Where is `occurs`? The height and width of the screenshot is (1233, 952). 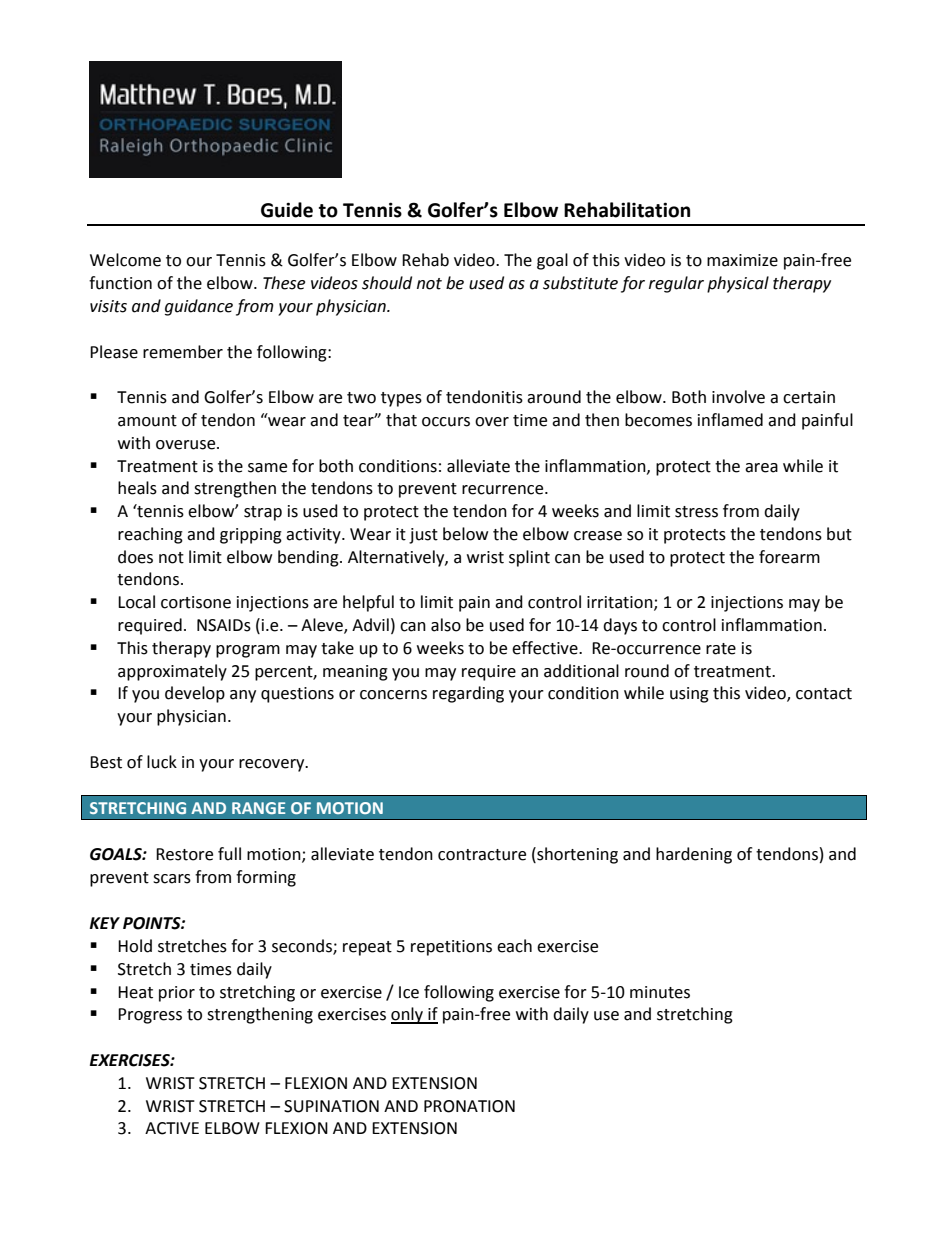
occurs is located at coordinates (446, 422).
